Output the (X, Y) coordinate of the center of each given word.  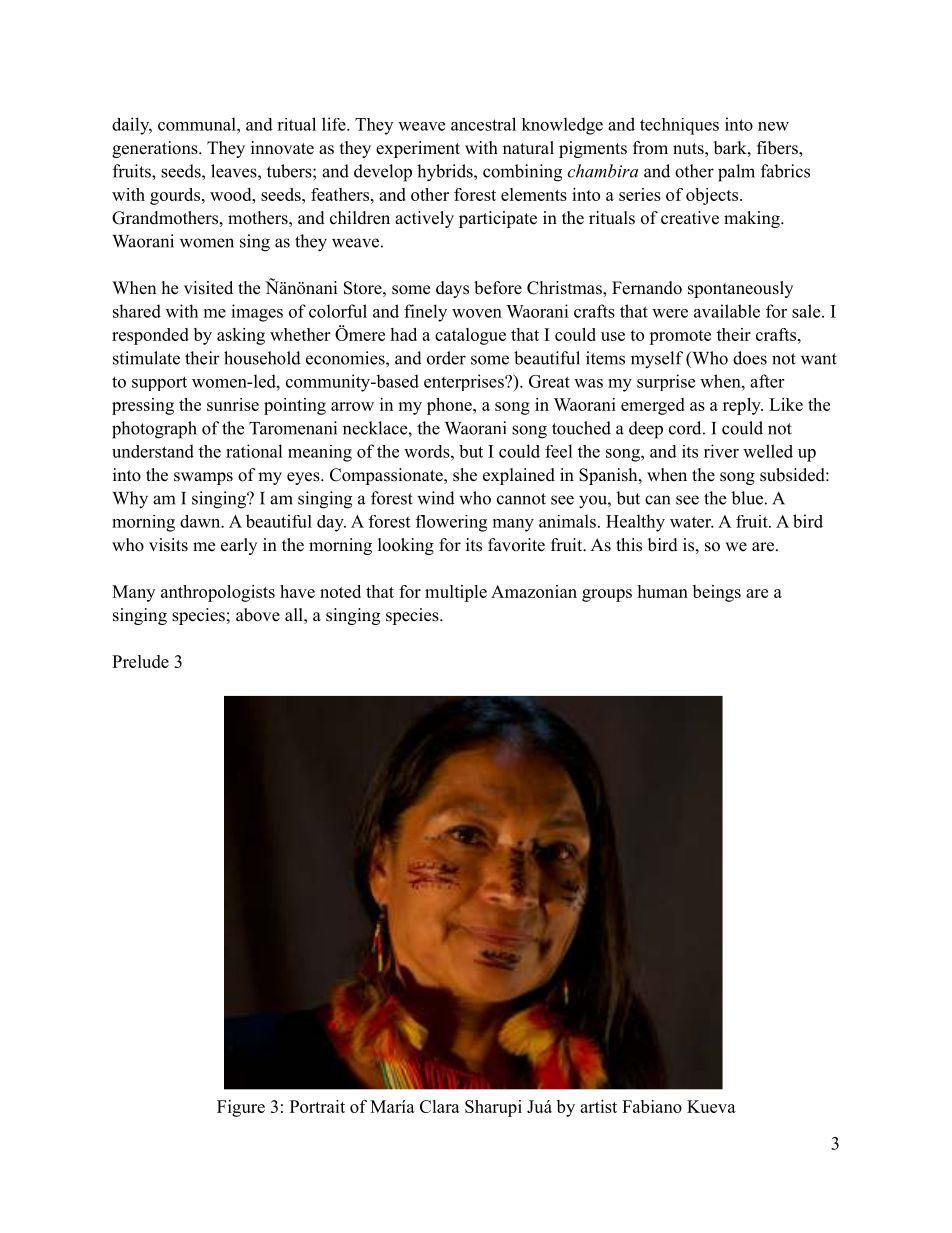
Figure (241, 1108)
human (662, 591)
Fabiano (652, 1106)
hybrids (446, 173)
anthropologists (218, 593)
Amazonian (534, 591)
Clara (440, 1106)
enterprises (465, 382)
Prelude (140, 661)
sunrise (233, 404)
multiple (456, 593)
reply (743, 406)
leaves (235, 171)
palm (736, 173)
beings (717, 593)
